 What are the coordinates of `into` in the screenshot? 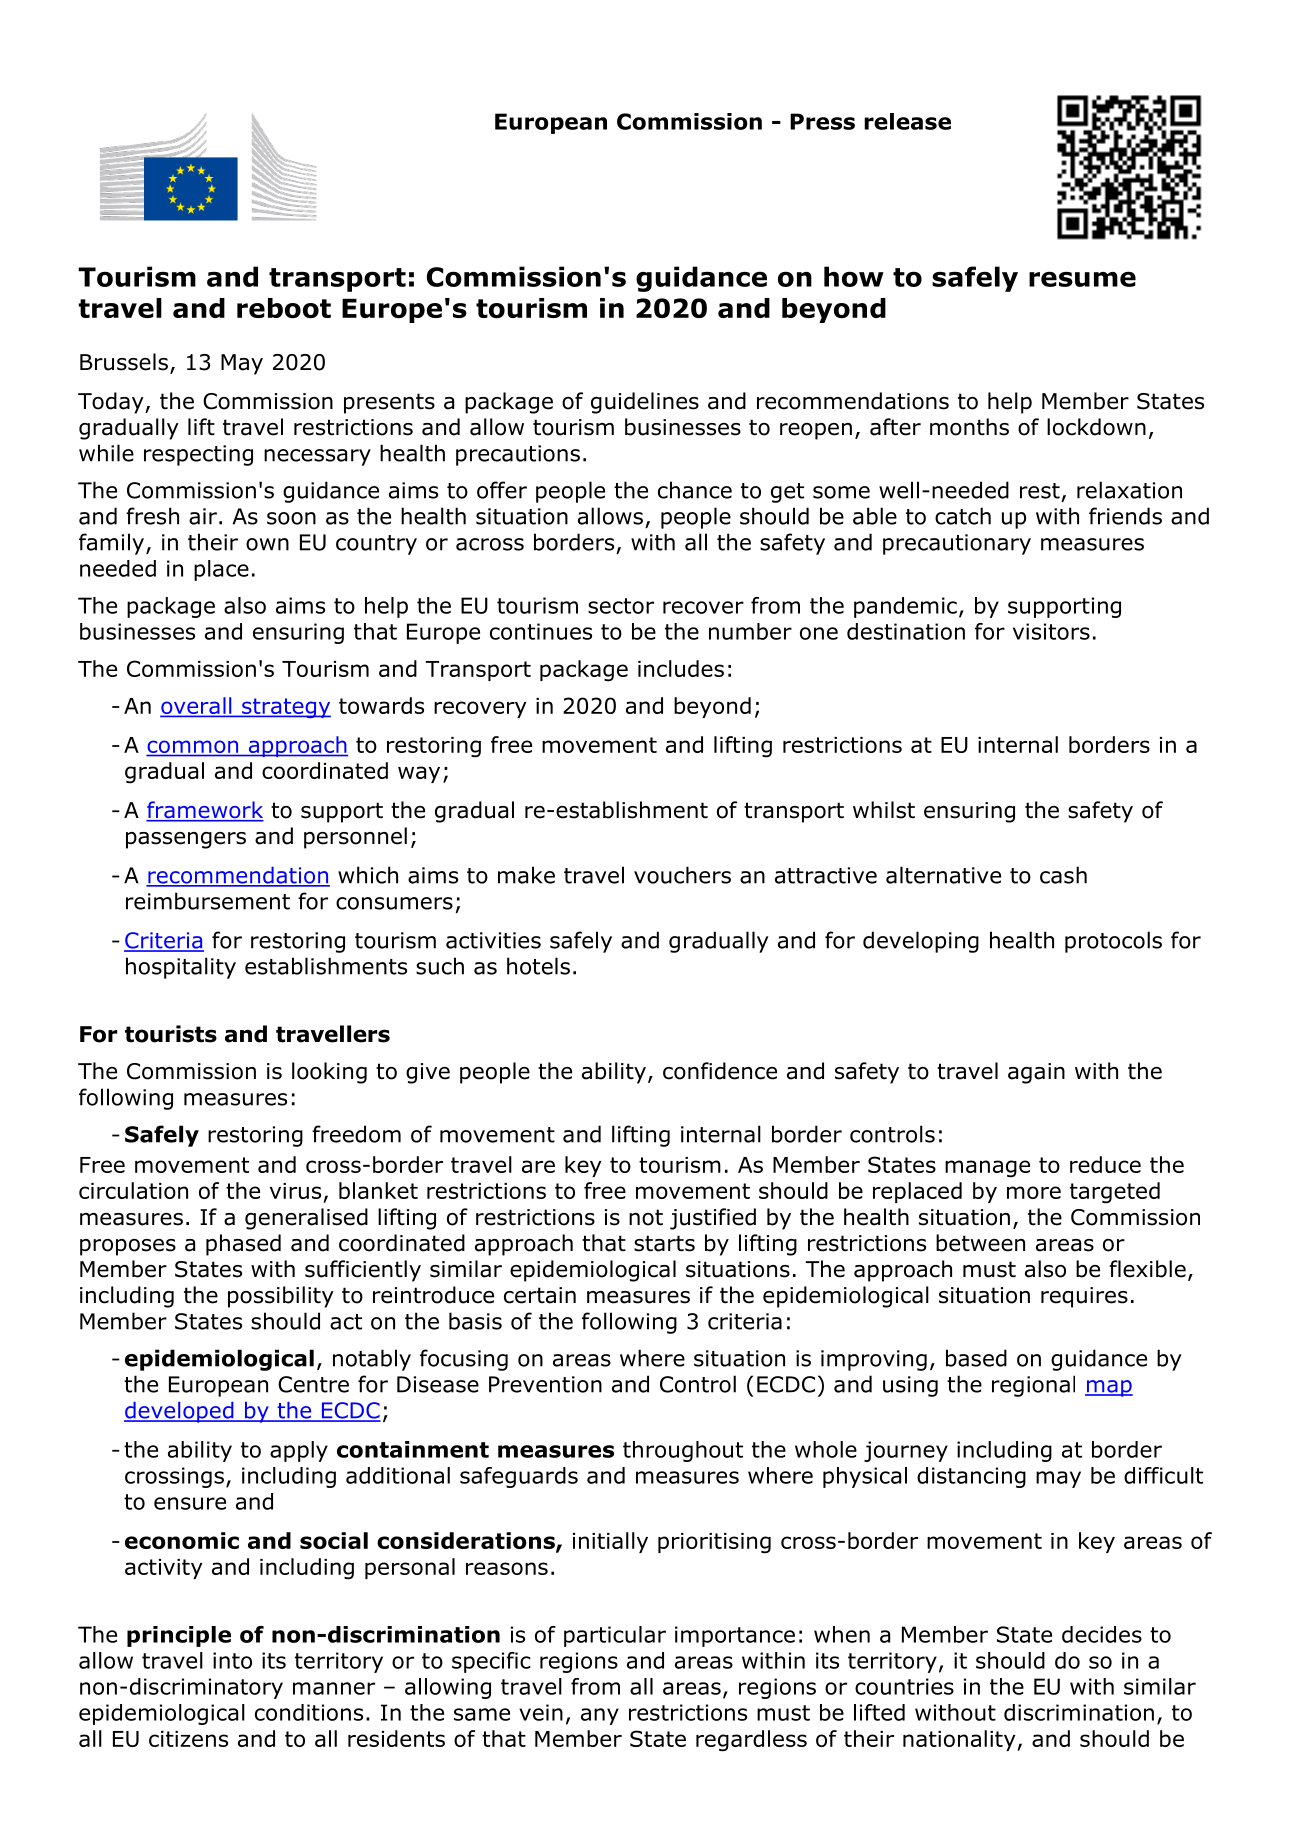 It's located at (232, 1660).
